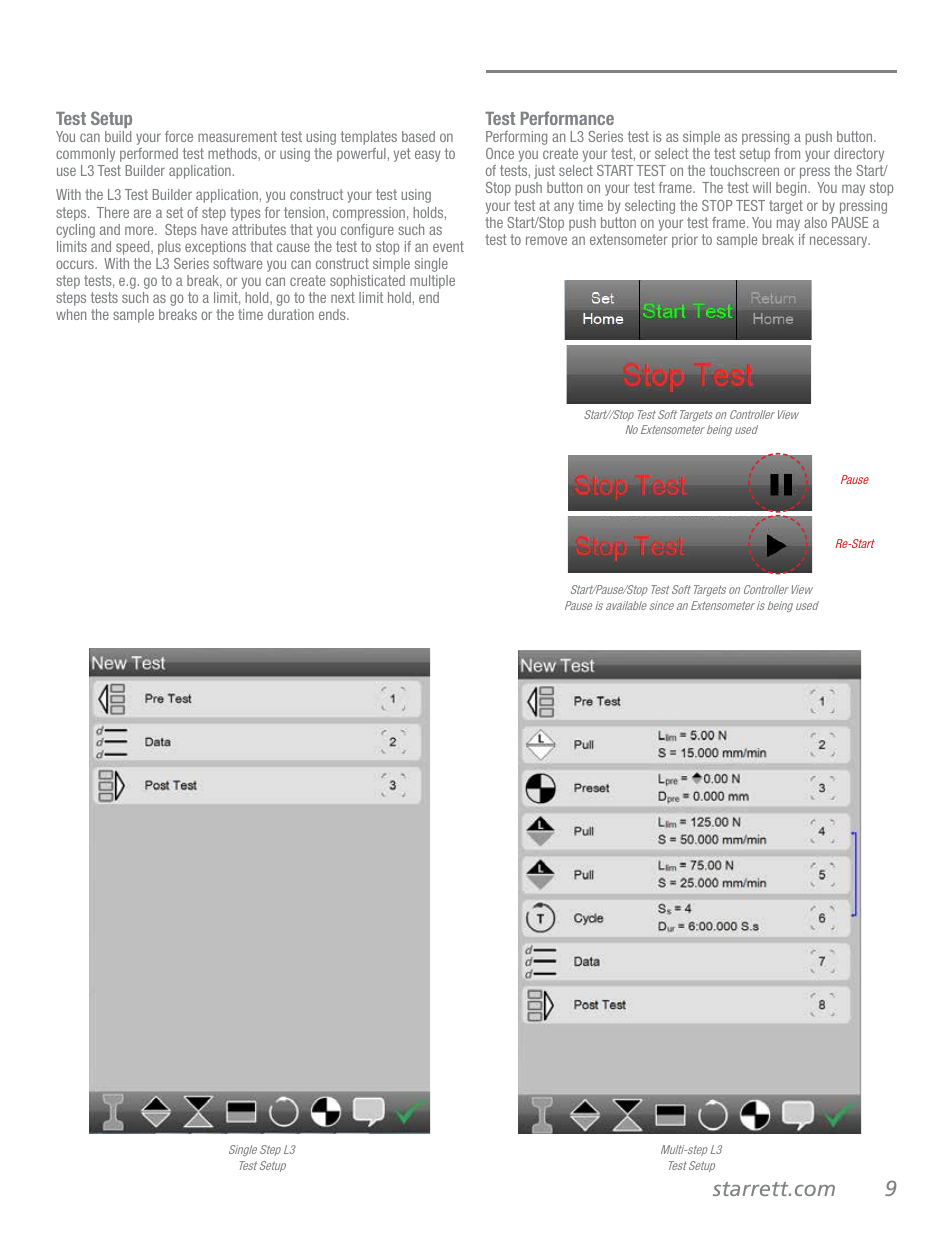 This screenshot has height=1233, width=952. What do you see at coordinates (418, 136) in the screenshot?
I see `based` at bounding box center [418, 136].
